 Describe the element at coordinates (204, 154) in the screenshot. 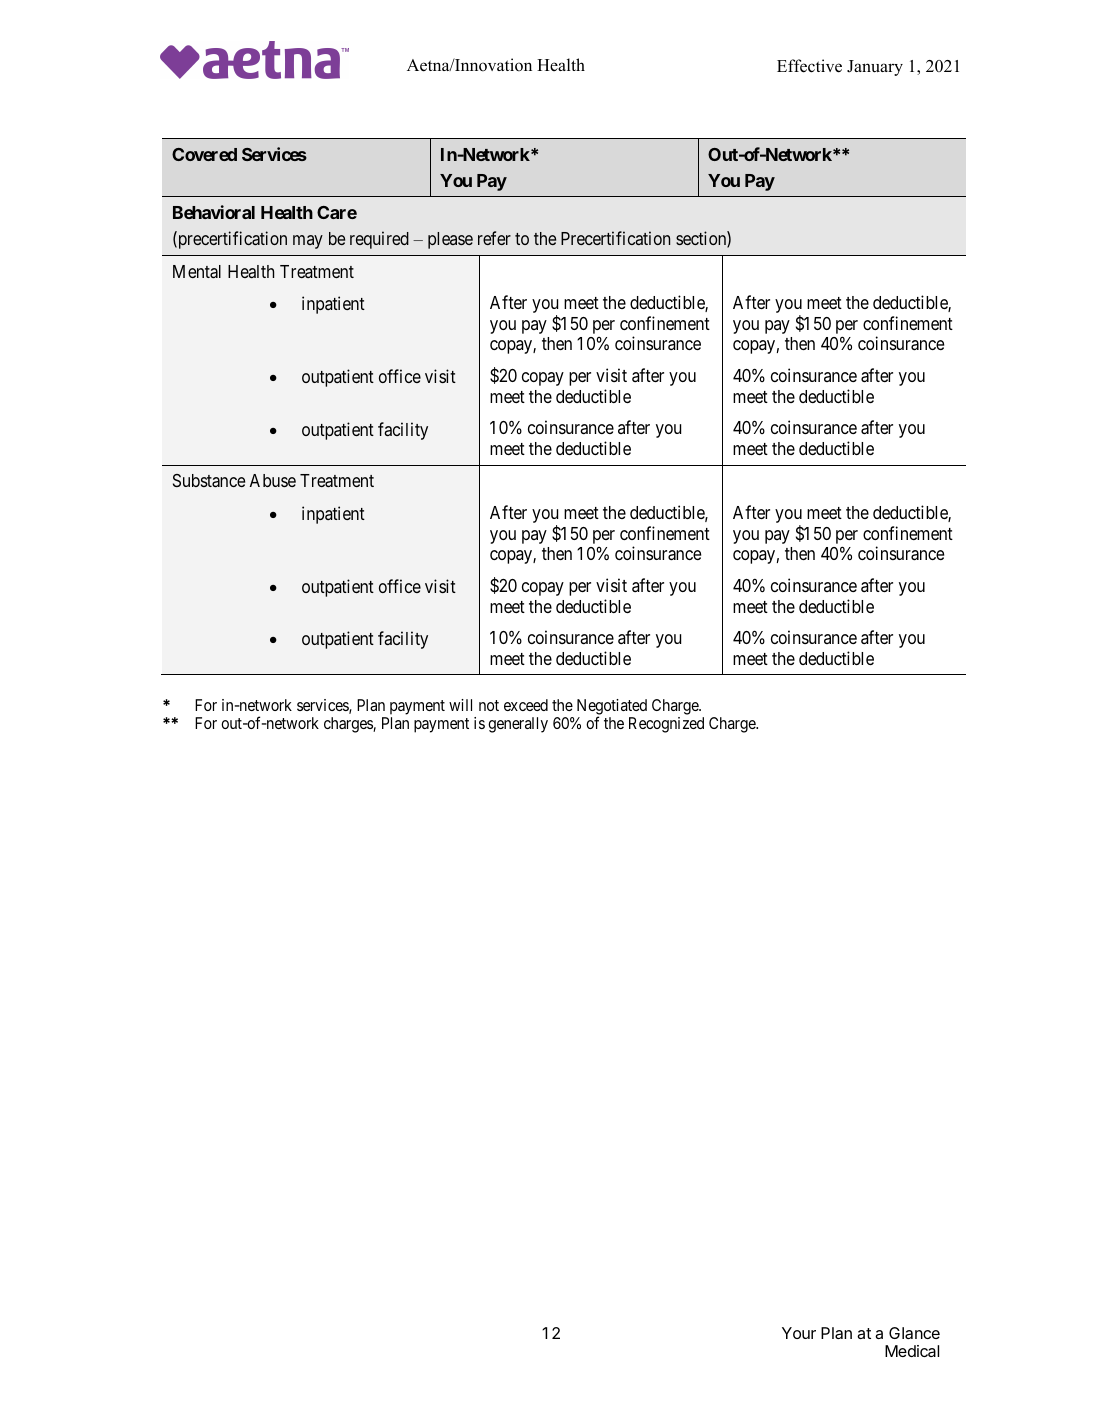

I see `Covered` at that location.
